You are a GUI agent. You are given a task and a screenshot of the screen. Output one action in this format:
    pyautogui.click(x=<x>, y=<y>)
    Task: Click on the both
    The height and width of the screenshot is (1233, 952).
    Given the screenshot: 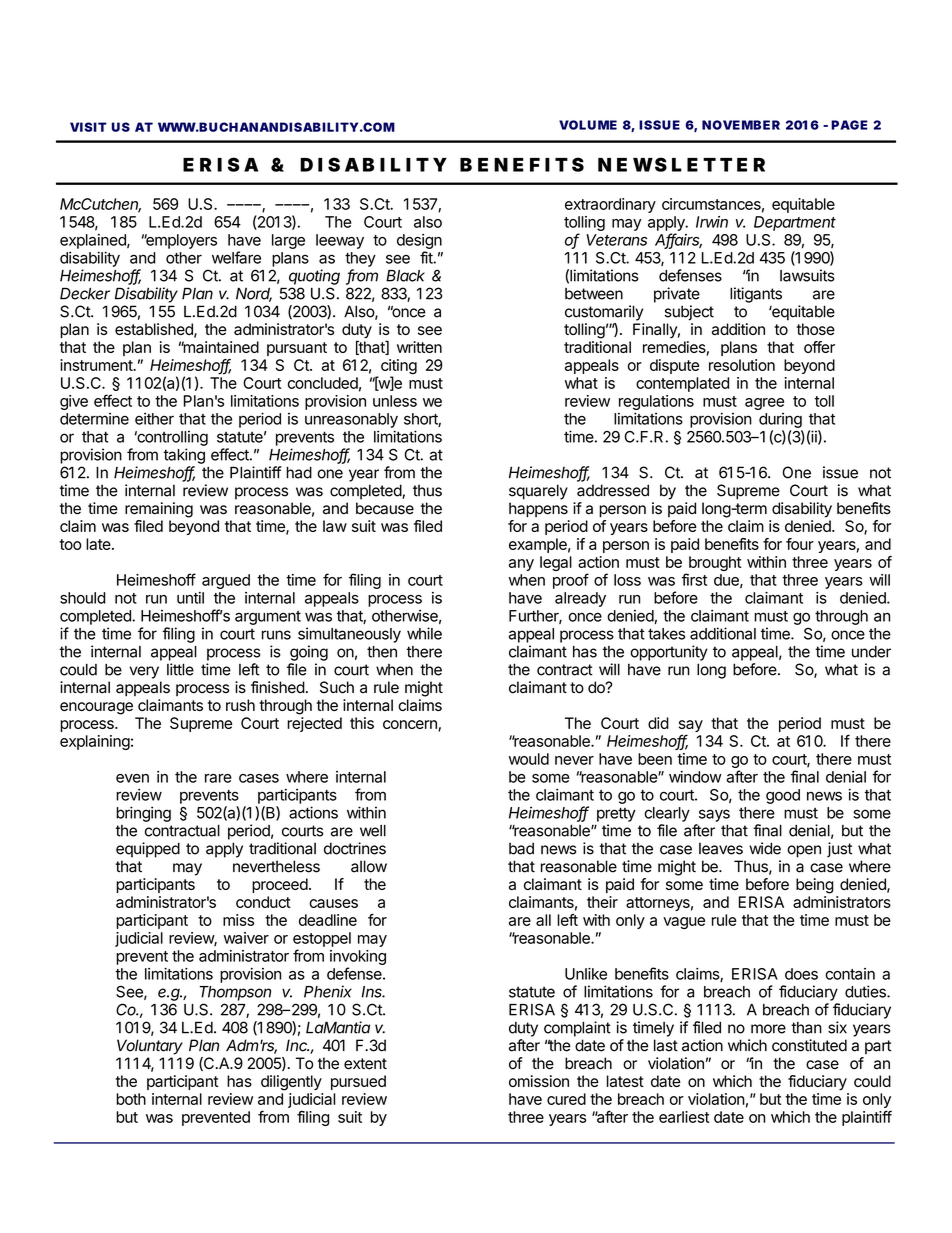 What is the action you would take?
    pyautogui.click(x=131, y=1099)
